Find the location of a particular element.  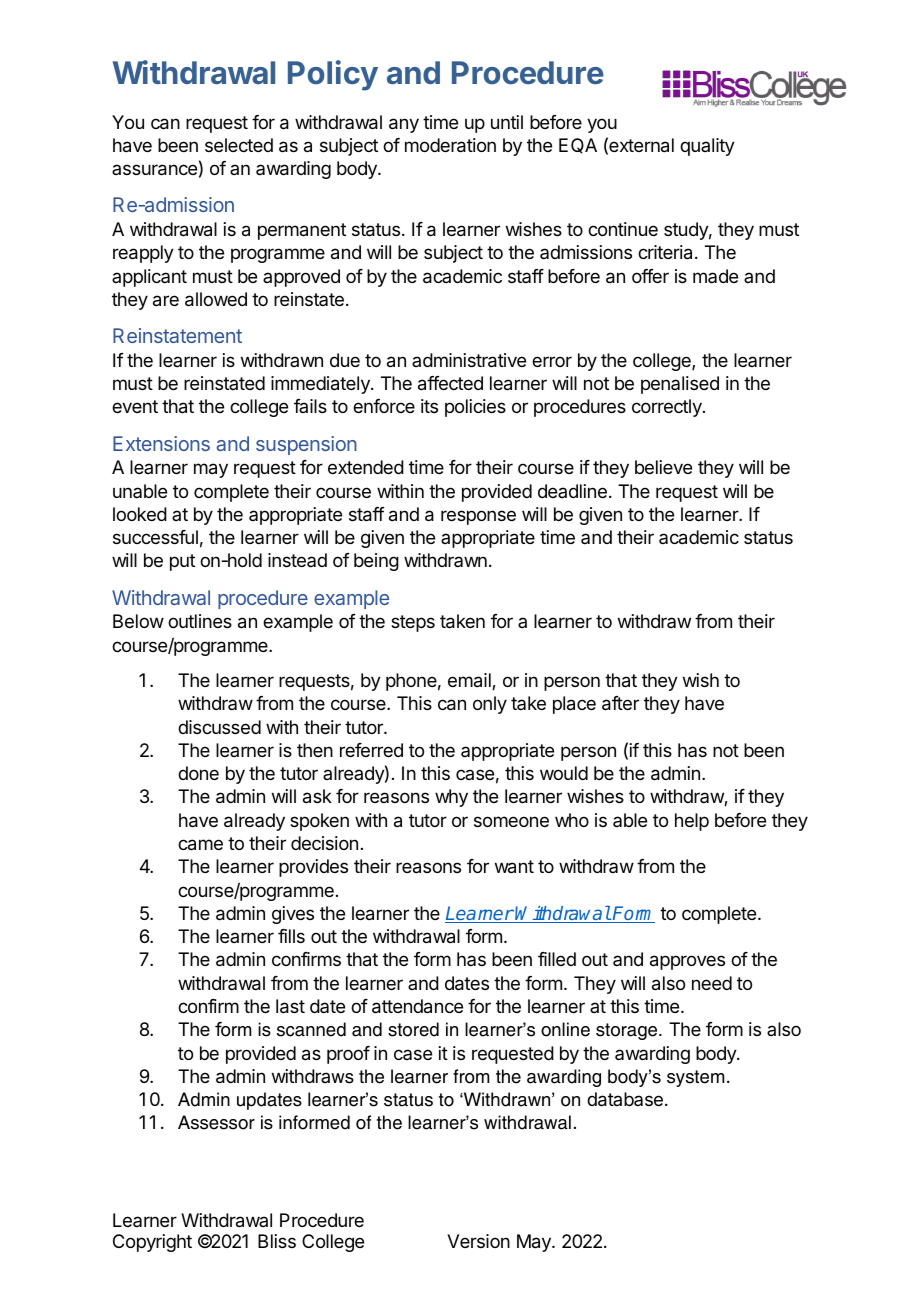

outlines is located at coordinates (200, 621).
